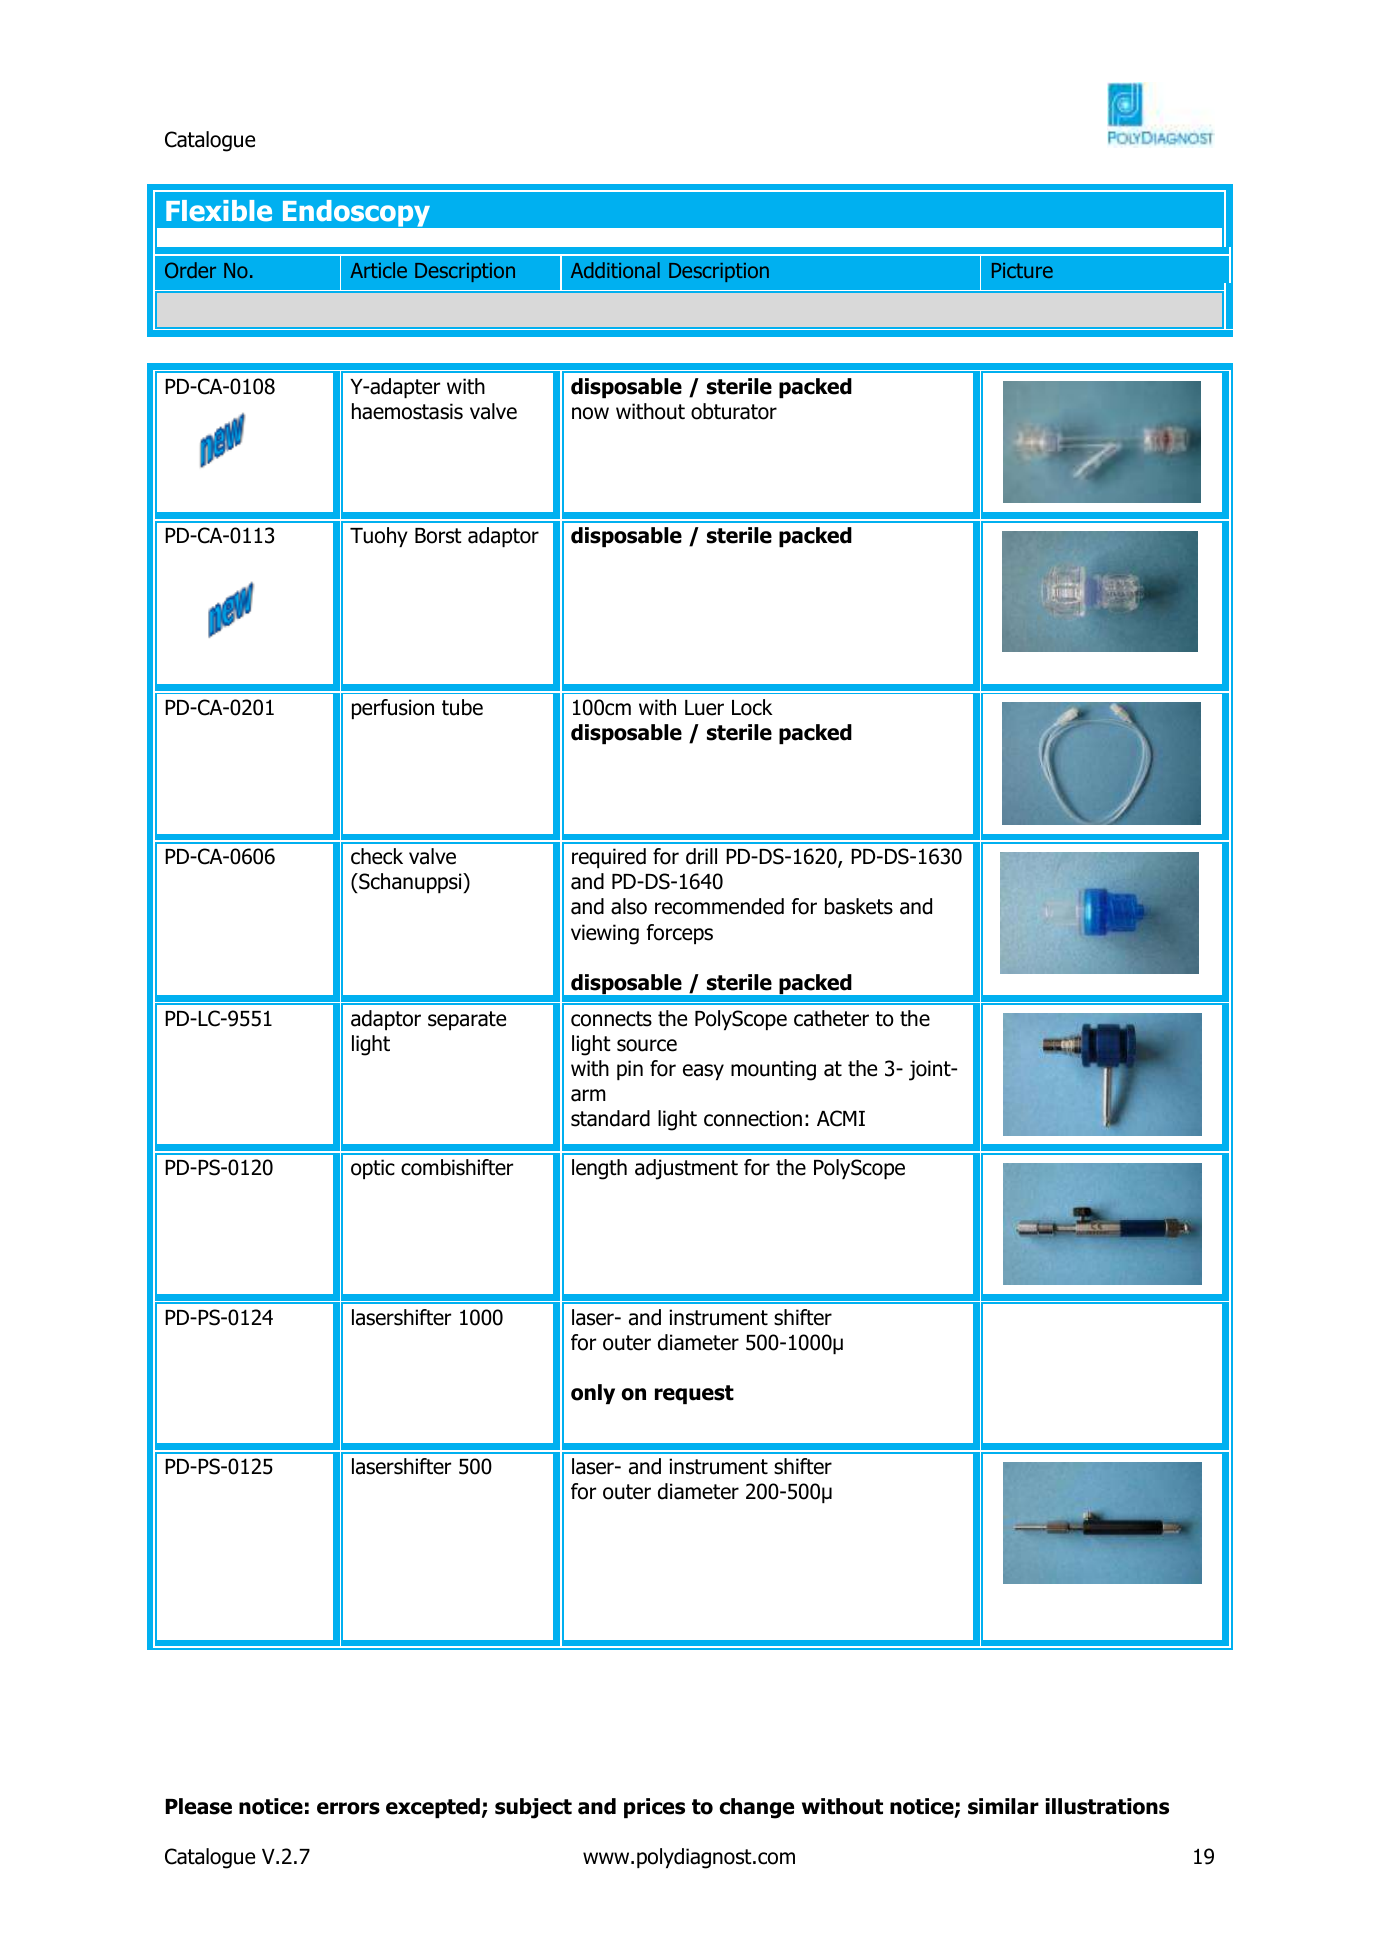 Image resolution: width=1379 pixels, height=1951 pixels. Describe the element at coordinates (701, 856) in the screenshot. I see `drill` at that location.
